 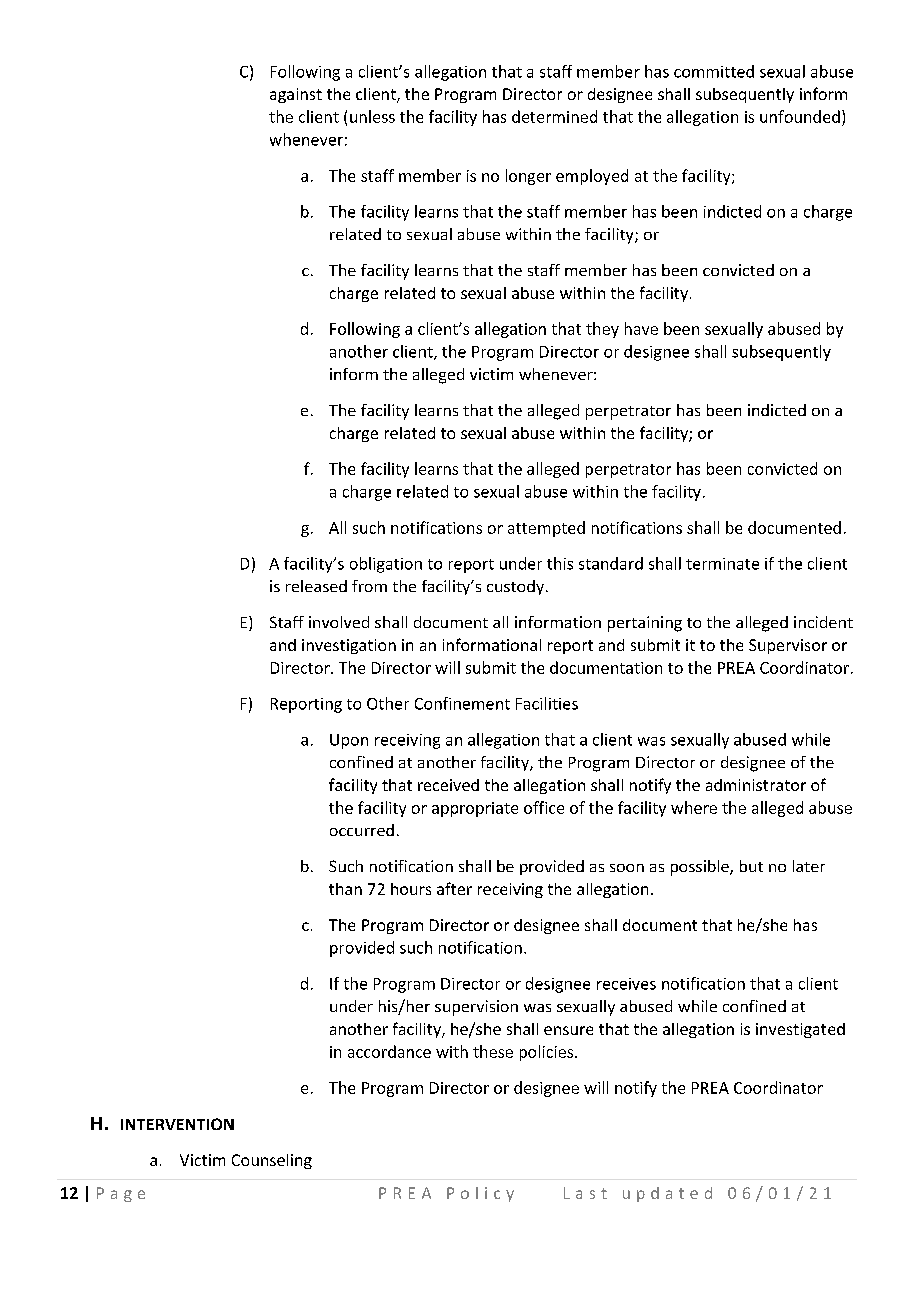 I want to click on appropriate, so click(x=475, y=809).
